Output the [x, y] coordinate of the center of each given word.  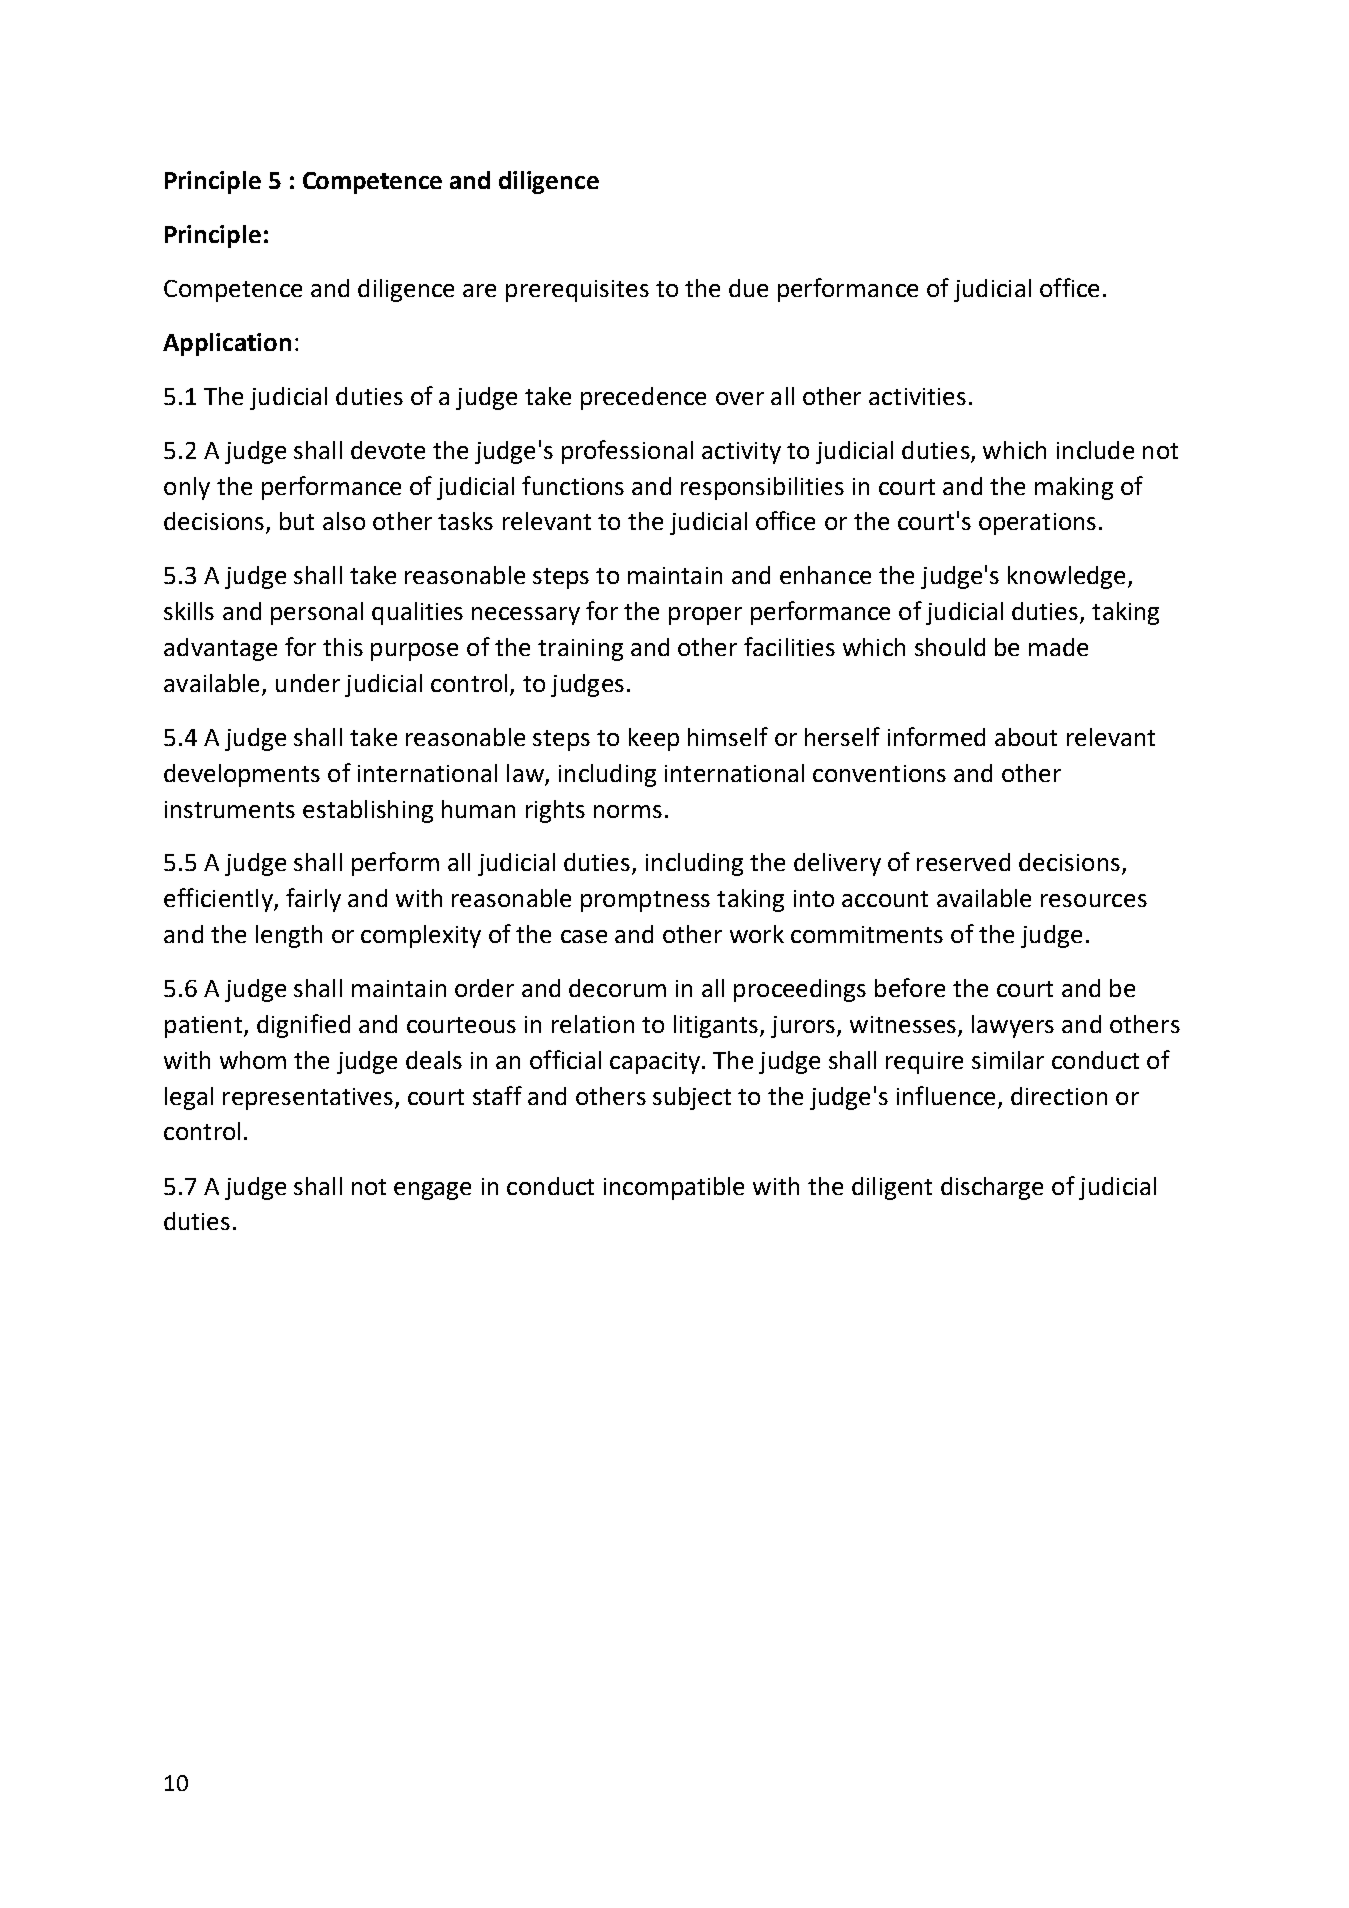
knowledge [1066, 577]
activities [917, 396]
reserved [963, 862]
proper [705, 616]
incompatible [674, 1188]
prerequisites [577, 291]
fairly [313, 900]
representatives [308, 1099]
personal [317, 613]
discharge [992, 1188]
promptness [645, 901]
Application [227, 344]
